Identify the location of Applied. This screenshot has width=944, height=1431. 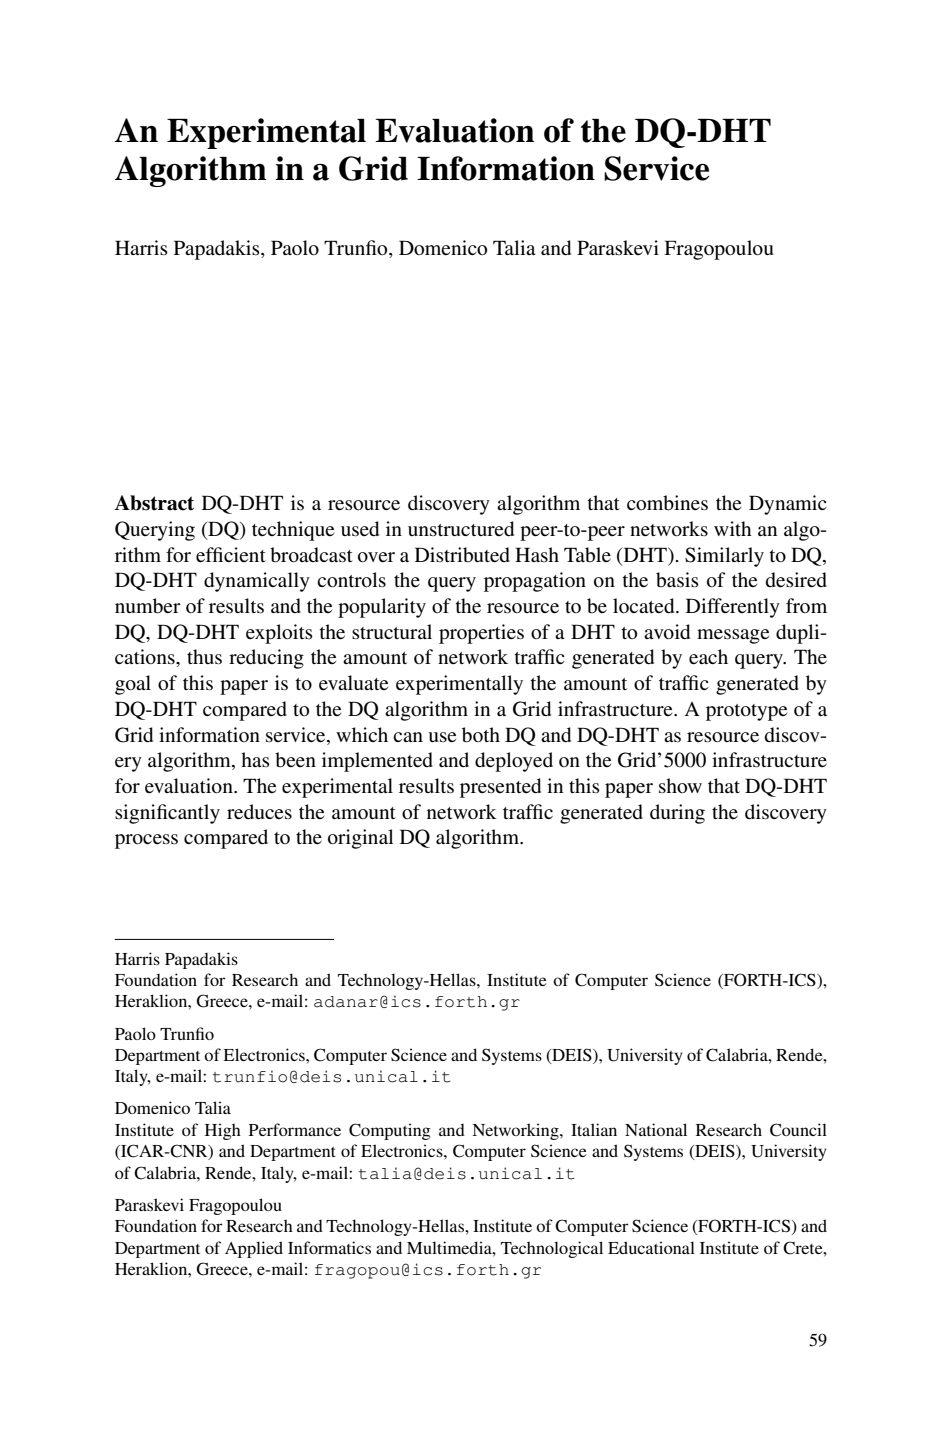
(254, 1249).
